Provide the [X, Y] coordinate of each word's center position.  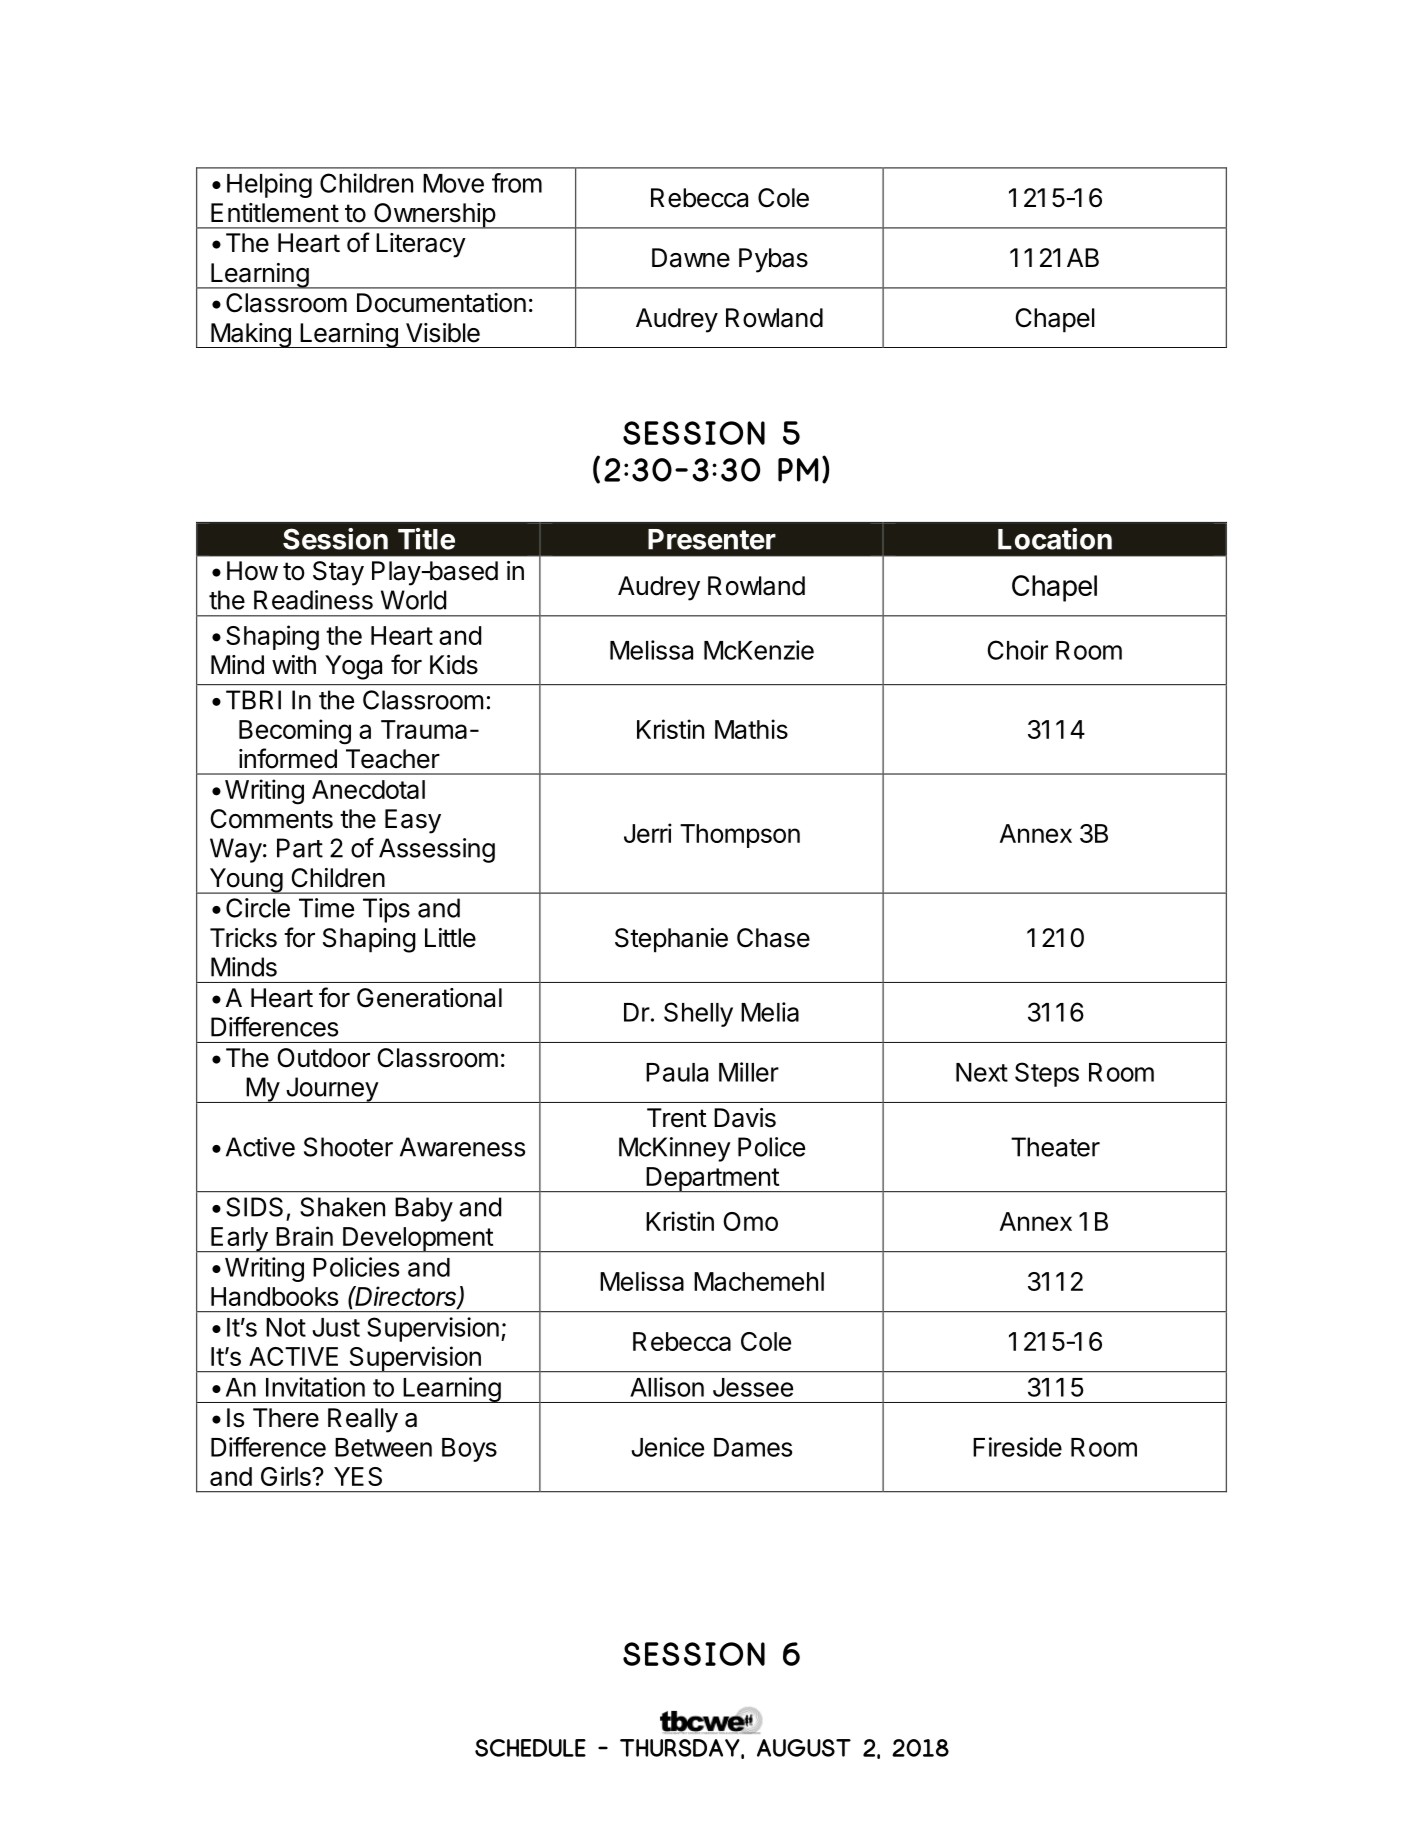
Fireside [1017, 1447]
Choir [1017, 650]
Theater [1055, 1147]
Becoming [295, 732]
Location [1055, 539]
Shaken [342, 1207]
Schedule [530, 1748]
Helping [269, 185]
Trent [677, 1118]
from [517, 183]
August [804, 1748]
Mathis [751, 729]
